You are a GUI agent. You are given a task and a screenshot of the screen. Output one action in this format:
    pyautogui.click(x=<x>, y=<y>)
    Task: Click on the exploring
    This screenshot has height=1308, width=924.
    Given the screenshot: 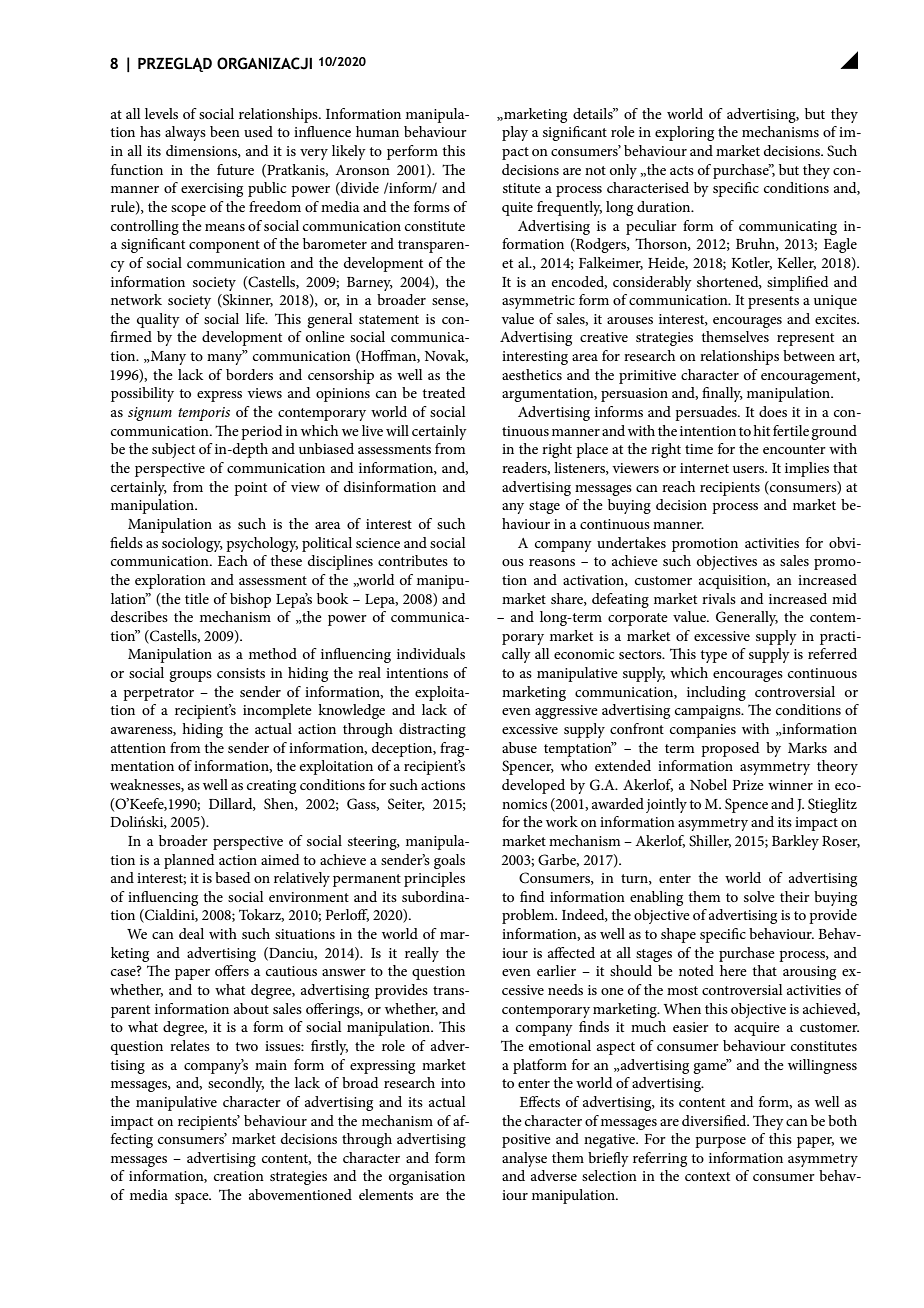 What is the action you would take?
    pyautogui.click(x=684, y=133)
